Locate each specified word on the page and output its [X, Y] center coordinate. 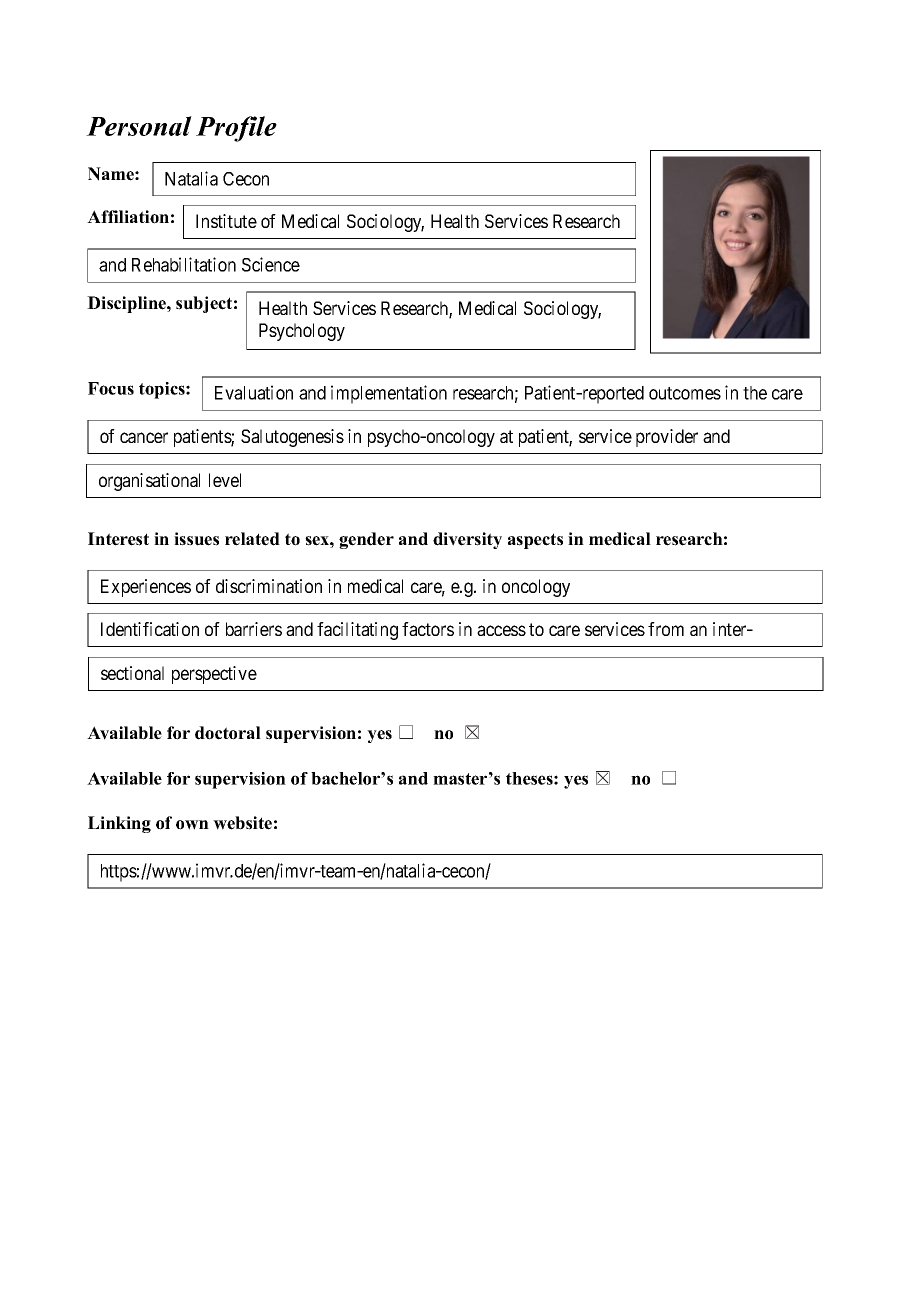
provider [667, 438]
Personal [139, 126]
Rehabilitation [184, 264]
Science [271, 264]
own [192, 825]
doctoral [228, 733]
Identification [150, 629]
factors [428, 629]
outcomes [685, 393]
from [666, 629]
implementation [389, 394]
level [225, 480]
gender [366, 540]
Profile [236, 129]
